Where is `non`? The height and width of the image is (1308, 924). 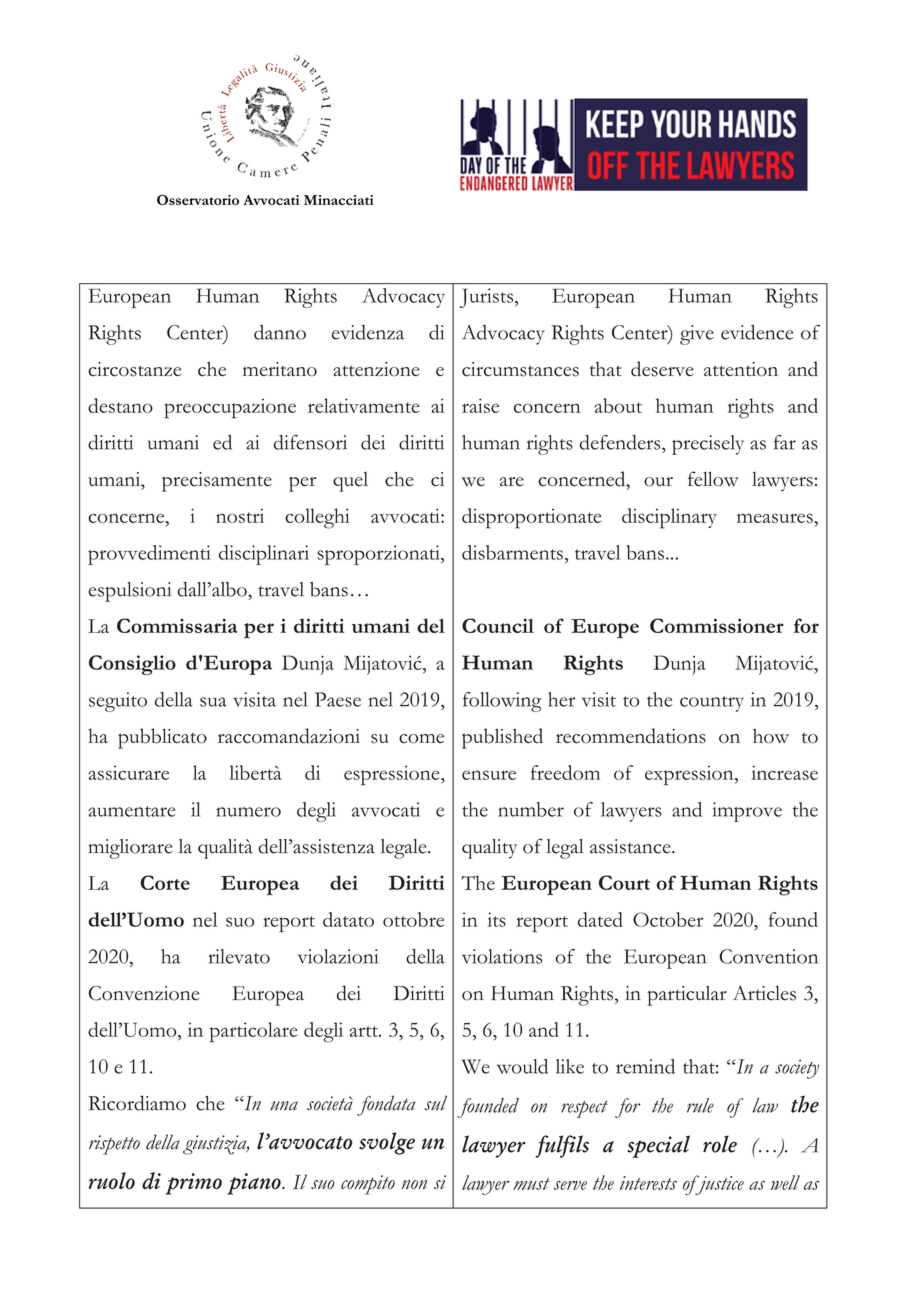 non is located at coordinates (414, 1184).
